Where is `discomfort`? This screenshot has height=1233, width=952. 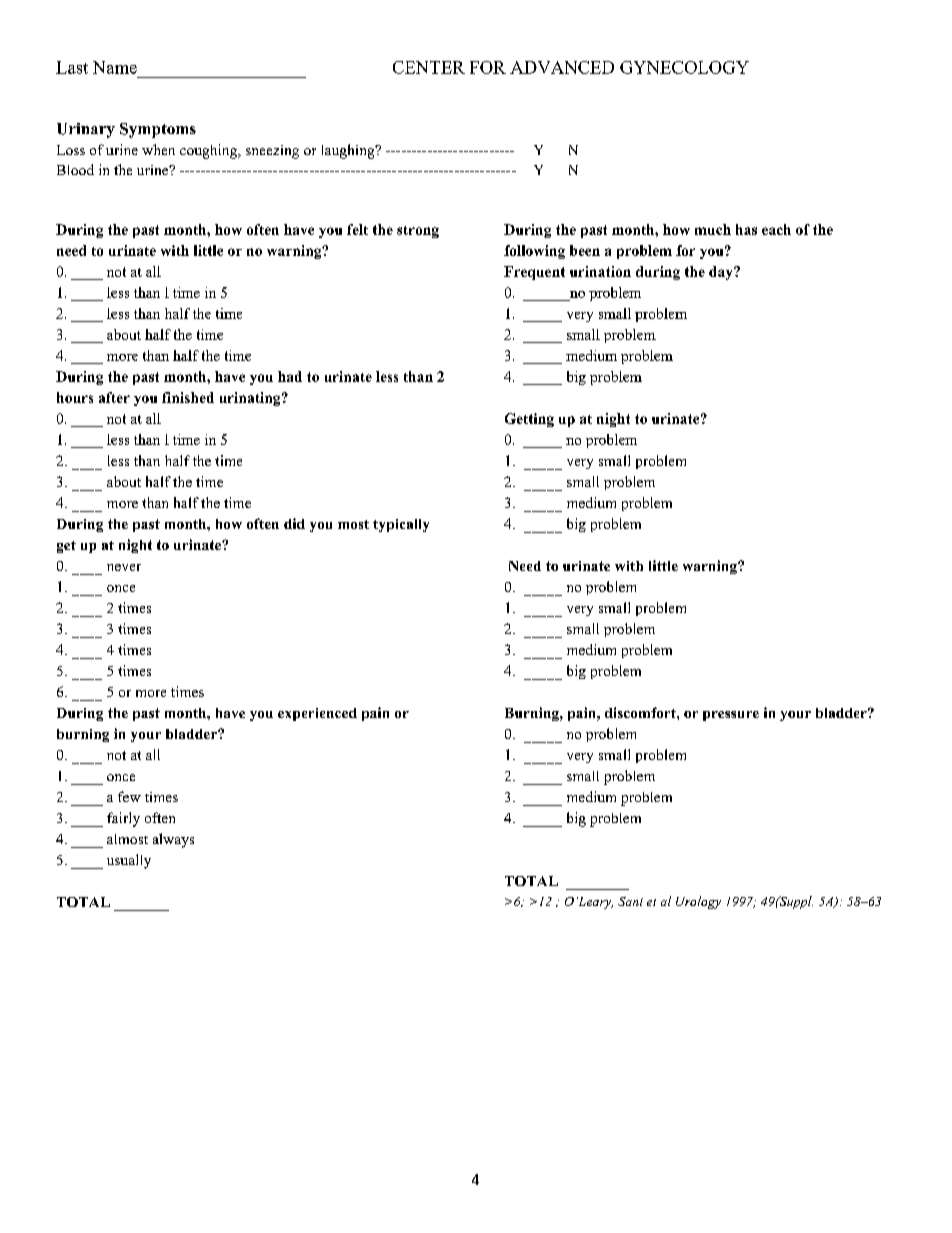 discomfort is located at coordinates (641, 712).
